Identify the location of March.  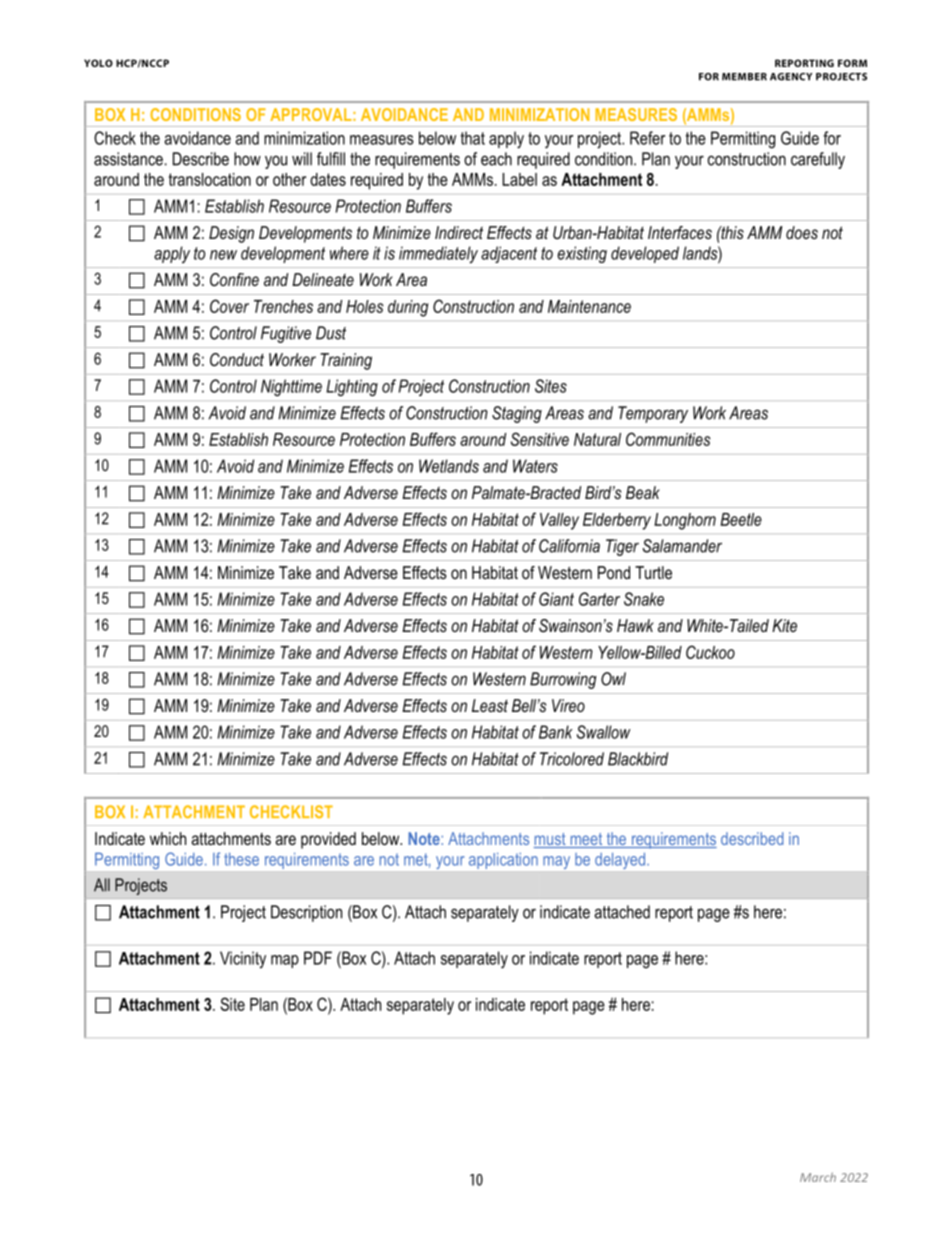
(818, 1177).
